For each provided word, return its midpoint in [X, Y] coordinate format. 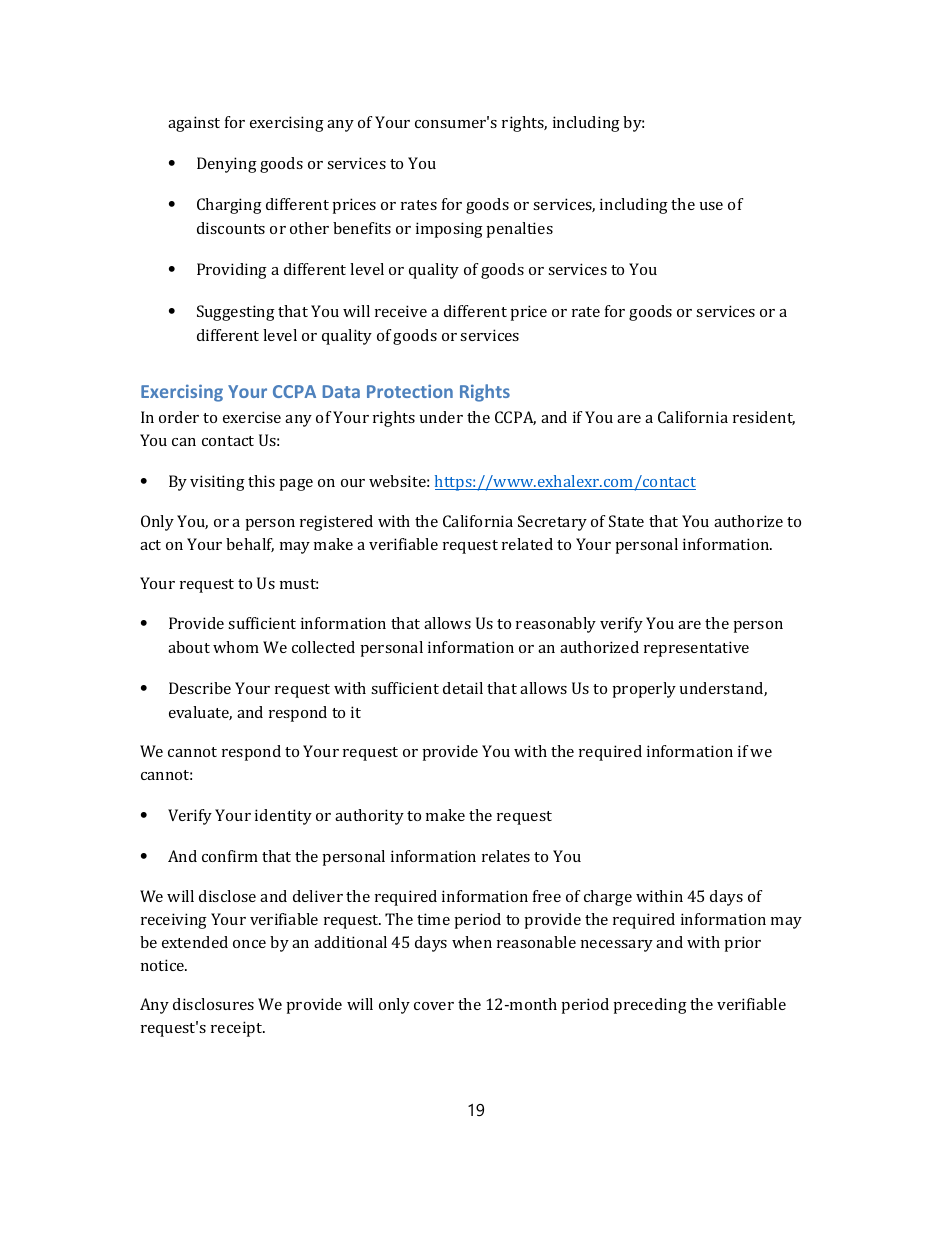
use [711, 206]
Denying [227, 165]
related [527, 544]
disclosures [213, 1004]
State [626, 521]
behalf [250, 545]
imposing [449, 230]
